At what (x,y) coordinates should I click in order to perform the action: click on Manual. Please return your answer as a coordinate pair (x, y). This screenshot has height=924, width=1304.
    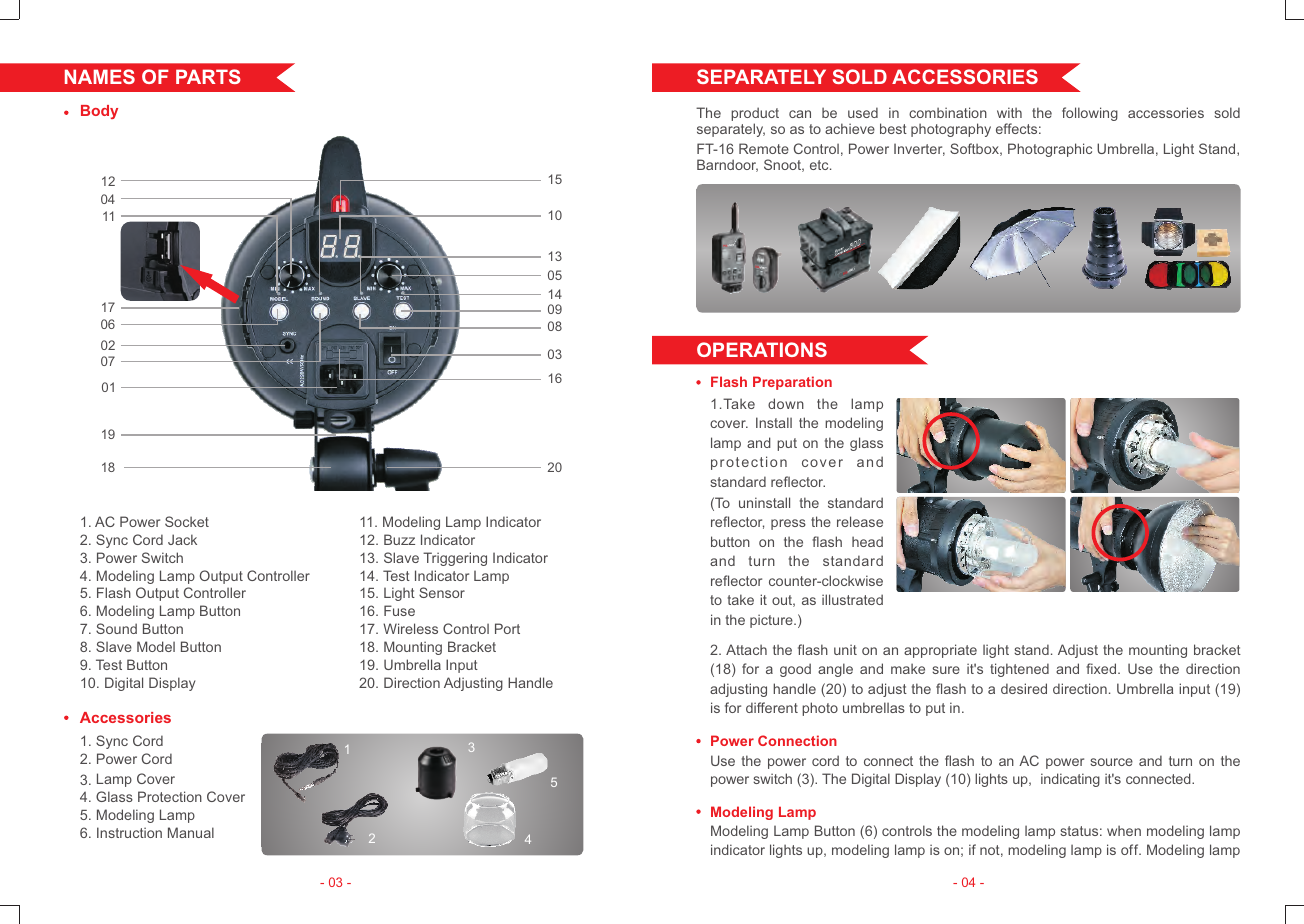
    Looking at the image, I should click on (191, 832).
